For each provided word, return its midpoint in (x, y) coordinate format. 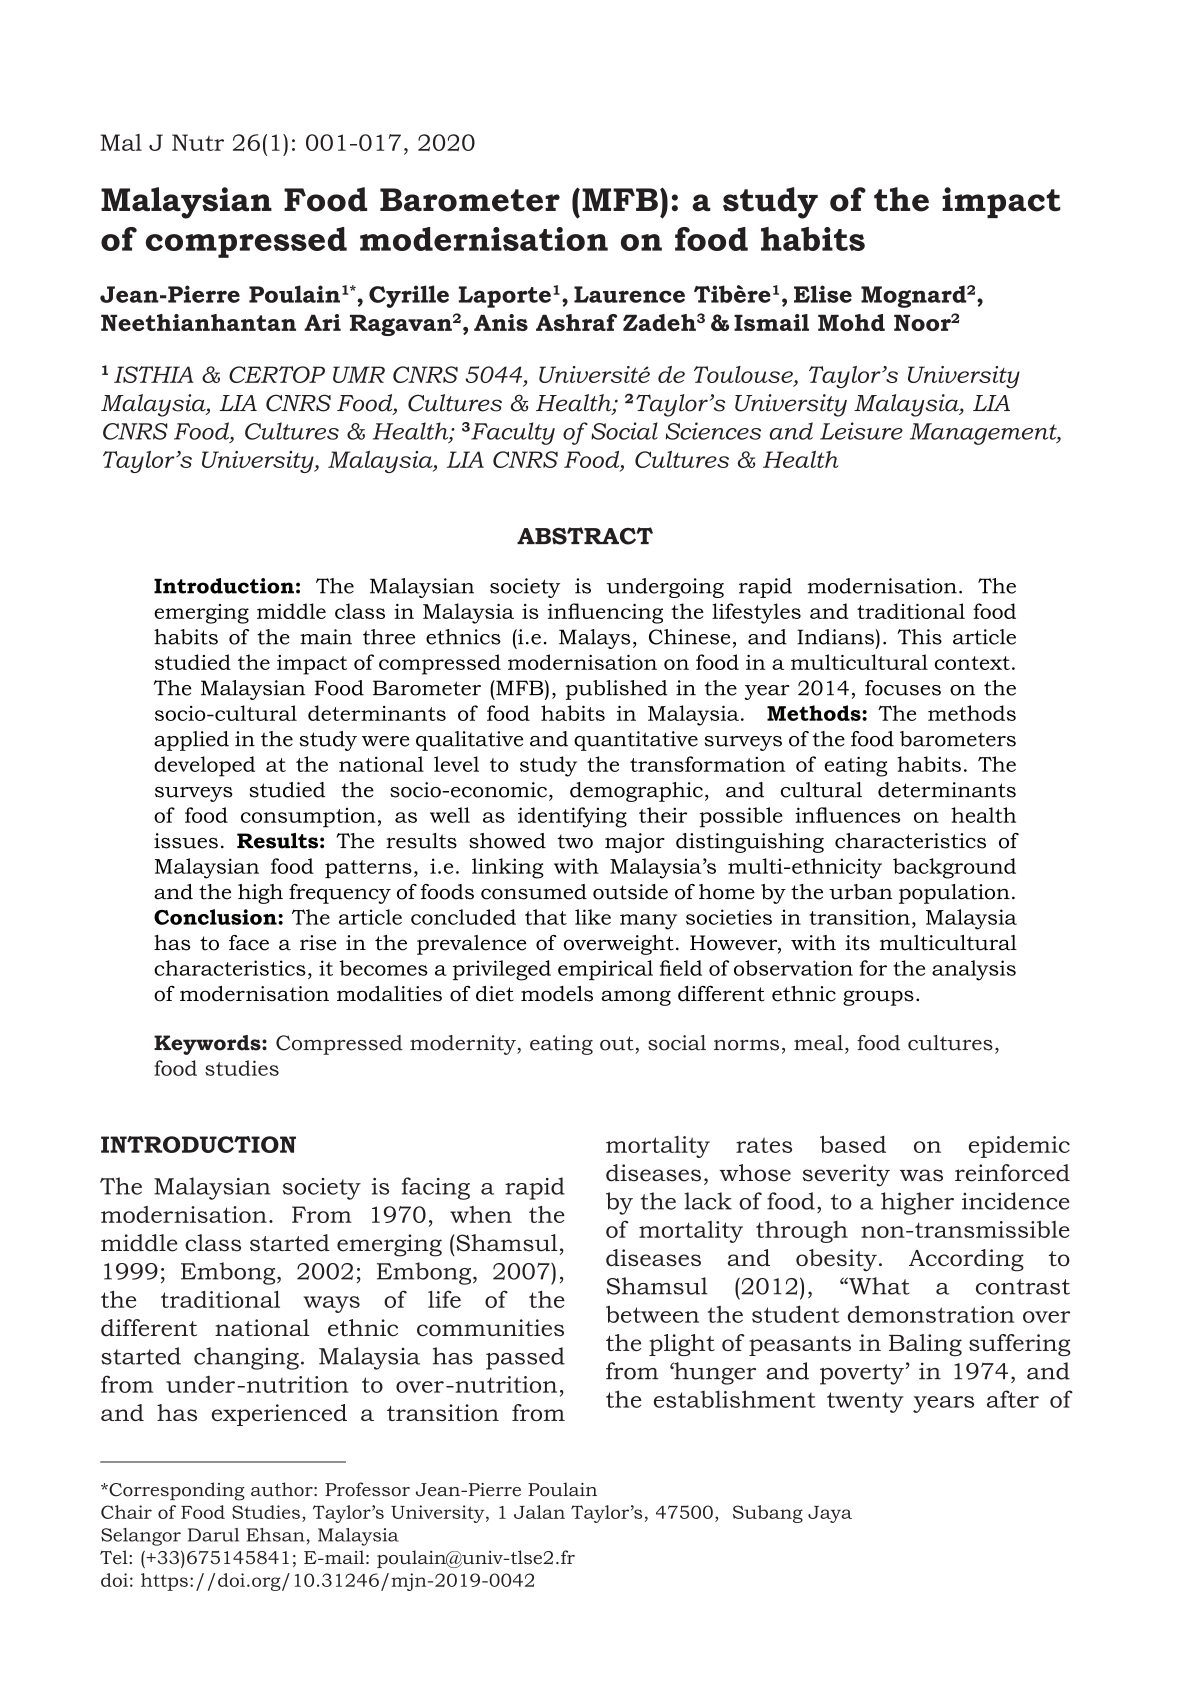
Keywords (208, 1045)
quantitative (636, 741)
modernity (464, 1045)
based (853, 1144)
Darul (213, 1535)
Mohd (851, 322)
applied (191, 741)
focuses (903, 688)
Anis (501, 322)
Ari (322, 322)
